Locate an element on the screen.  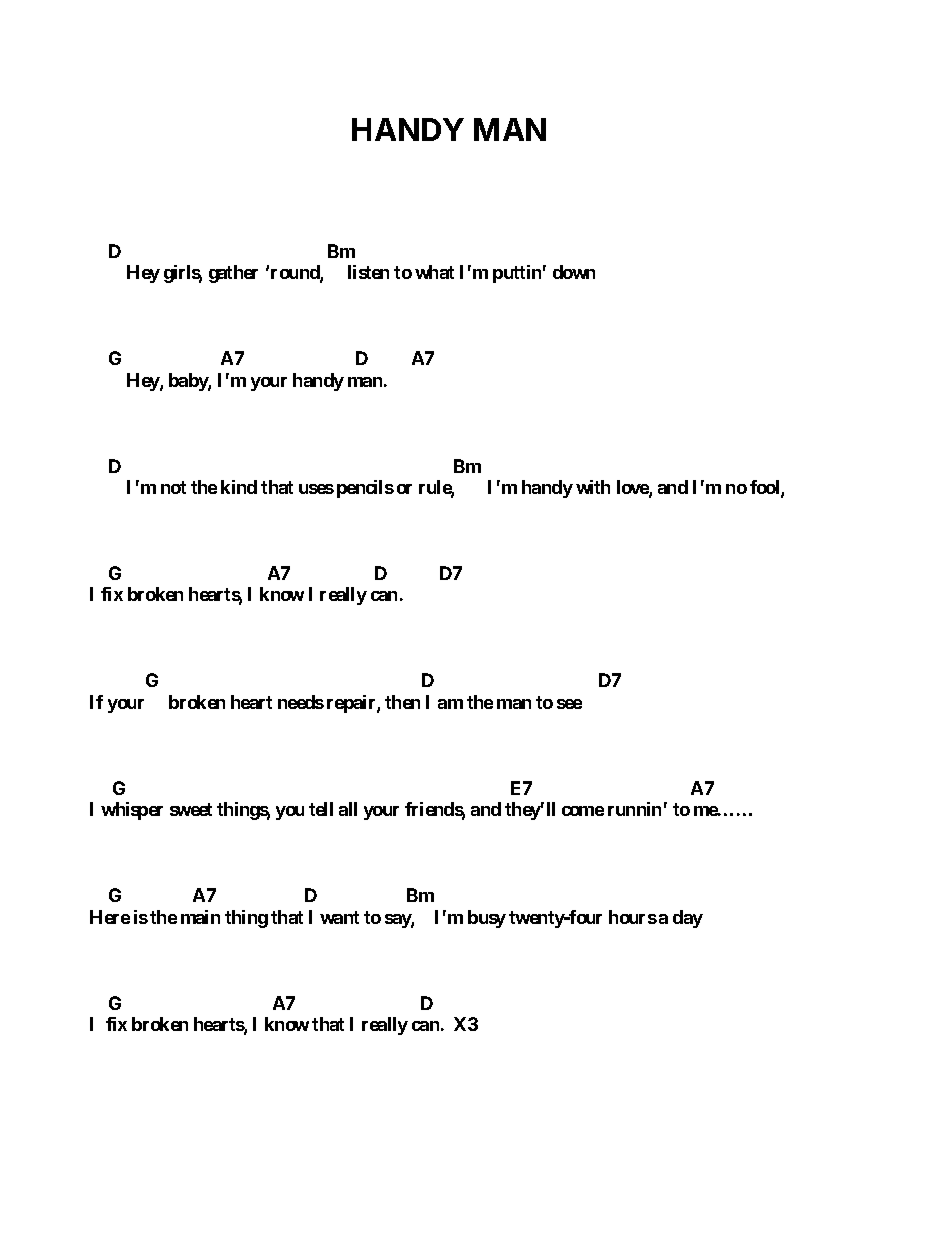
see is located at coordinates (569, 704).
